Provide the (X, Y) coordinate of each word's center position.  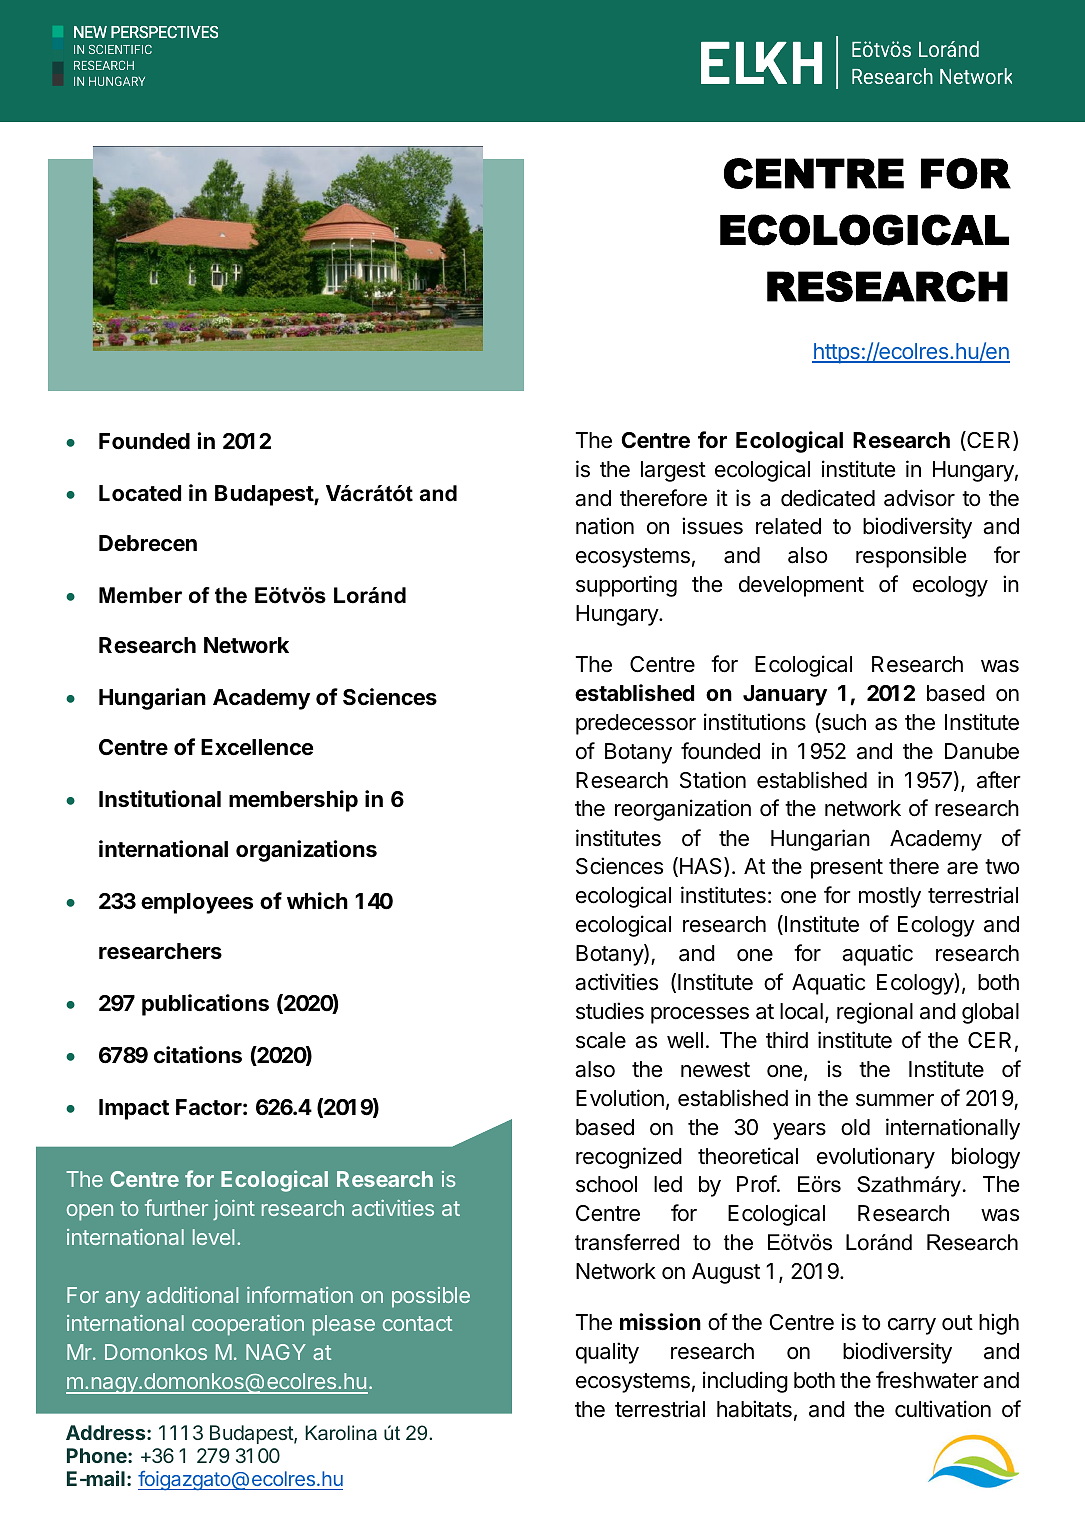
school (606, 1184)
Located (140, 493)
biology (986, 1158)
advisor (919, 498)
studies (610, 1011)
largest (673, 471)
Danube (982, 751)
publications (205, 1005)
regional (875, 1013)
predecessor (636, 724)
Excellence (257, 747)
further (176, 1207)
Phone (98, 1455)
